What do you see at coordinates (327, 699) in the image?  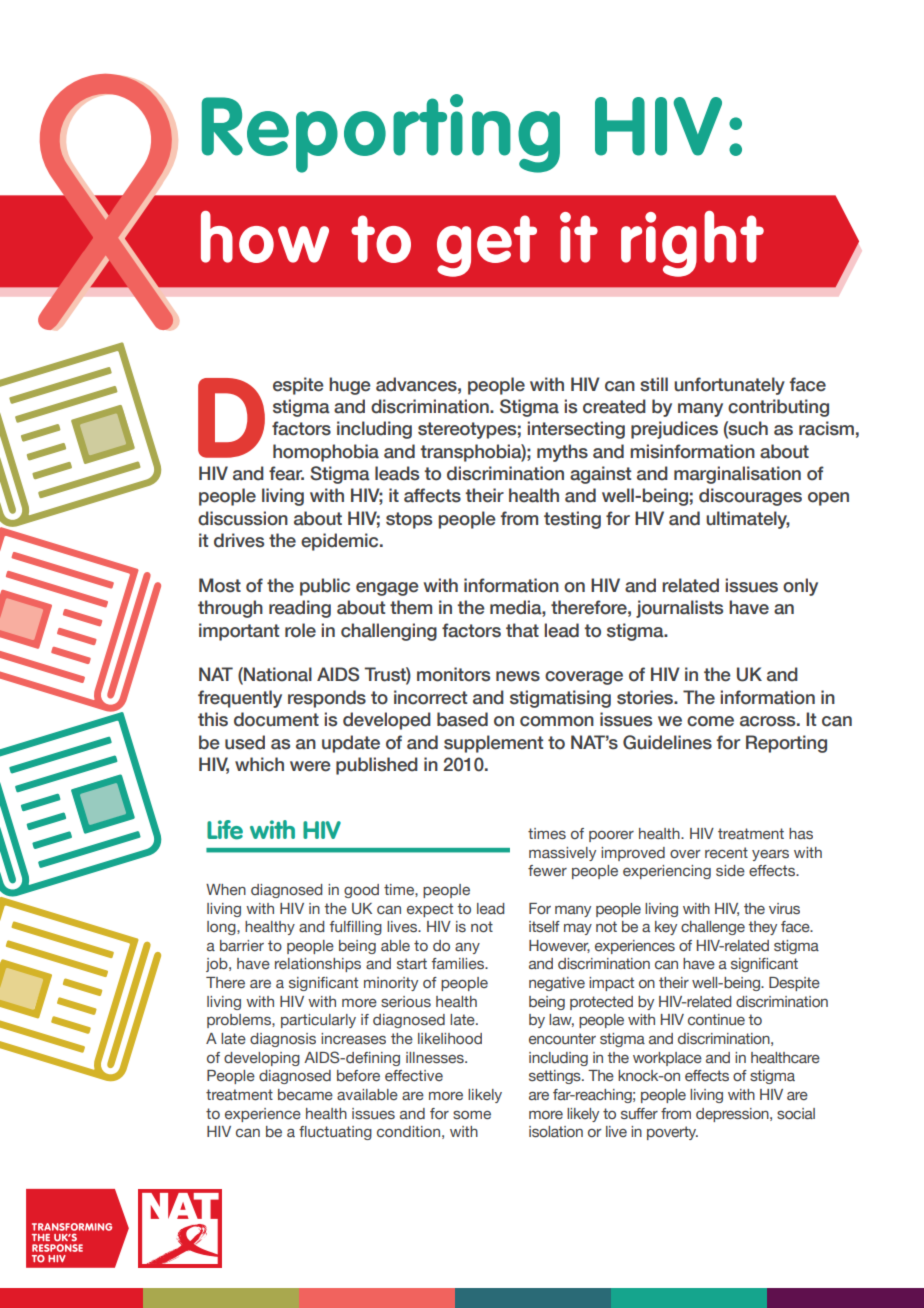 I see `responds` at bounding box center [327, 699].
